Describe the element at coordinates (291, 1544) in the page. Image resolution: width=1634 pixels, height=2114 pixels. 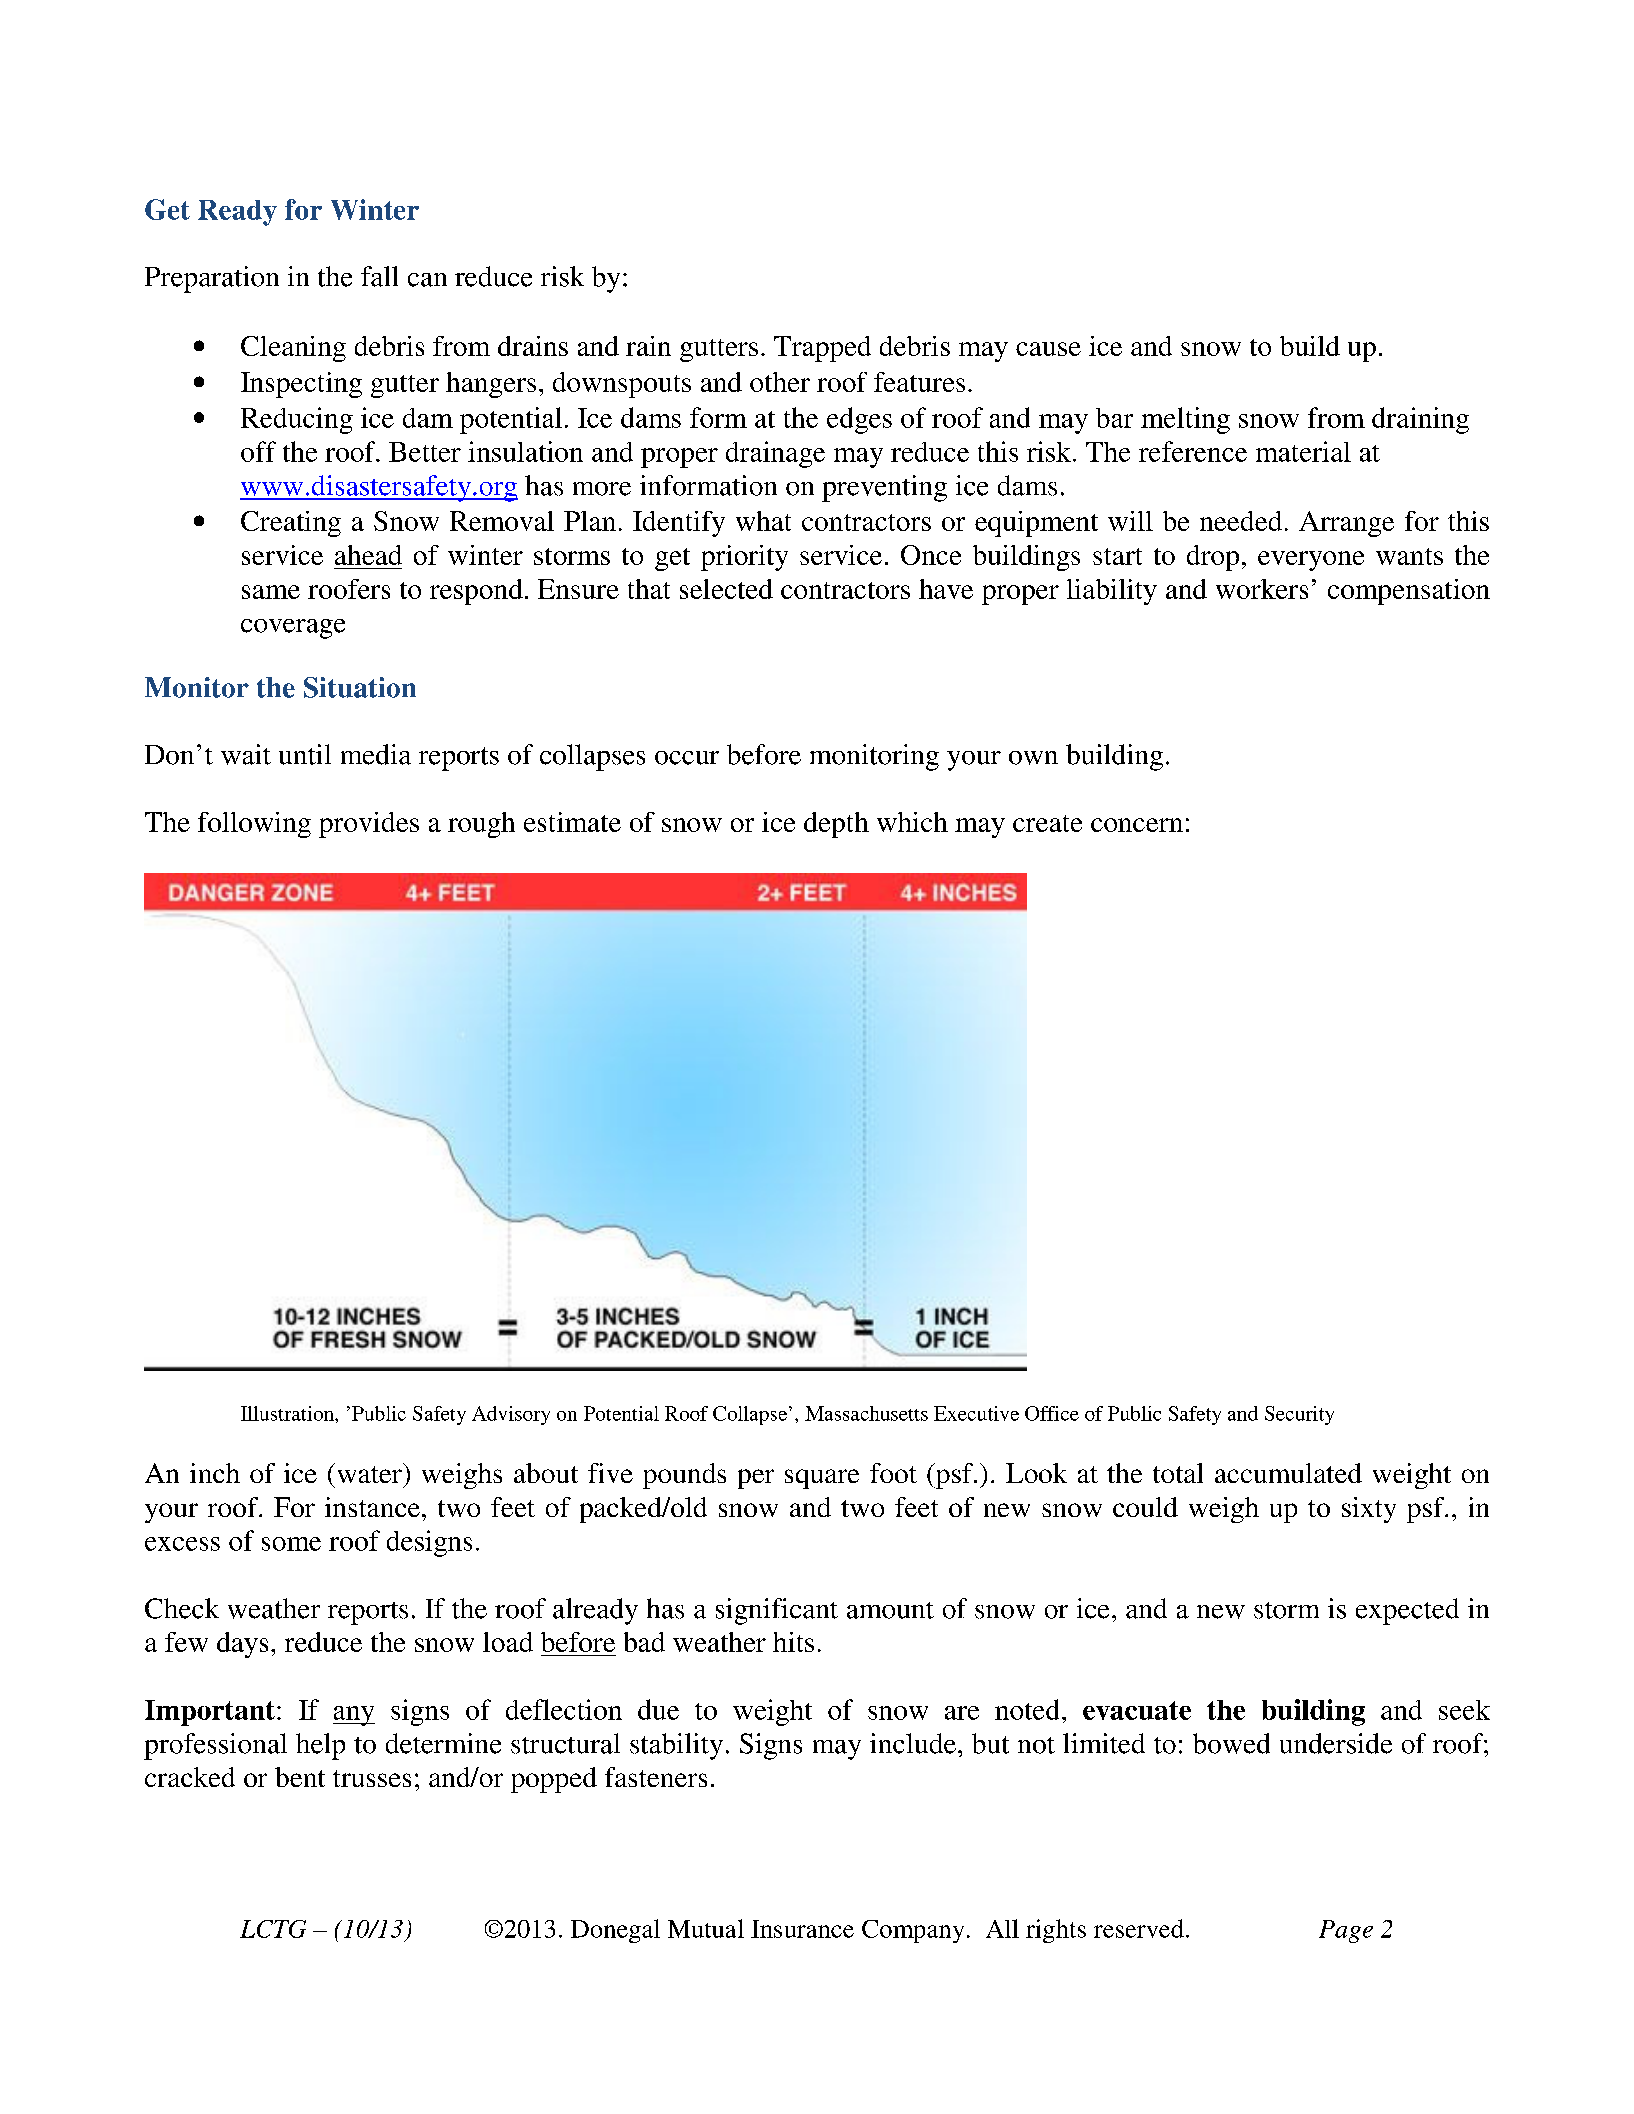
I see `some` at that location.
